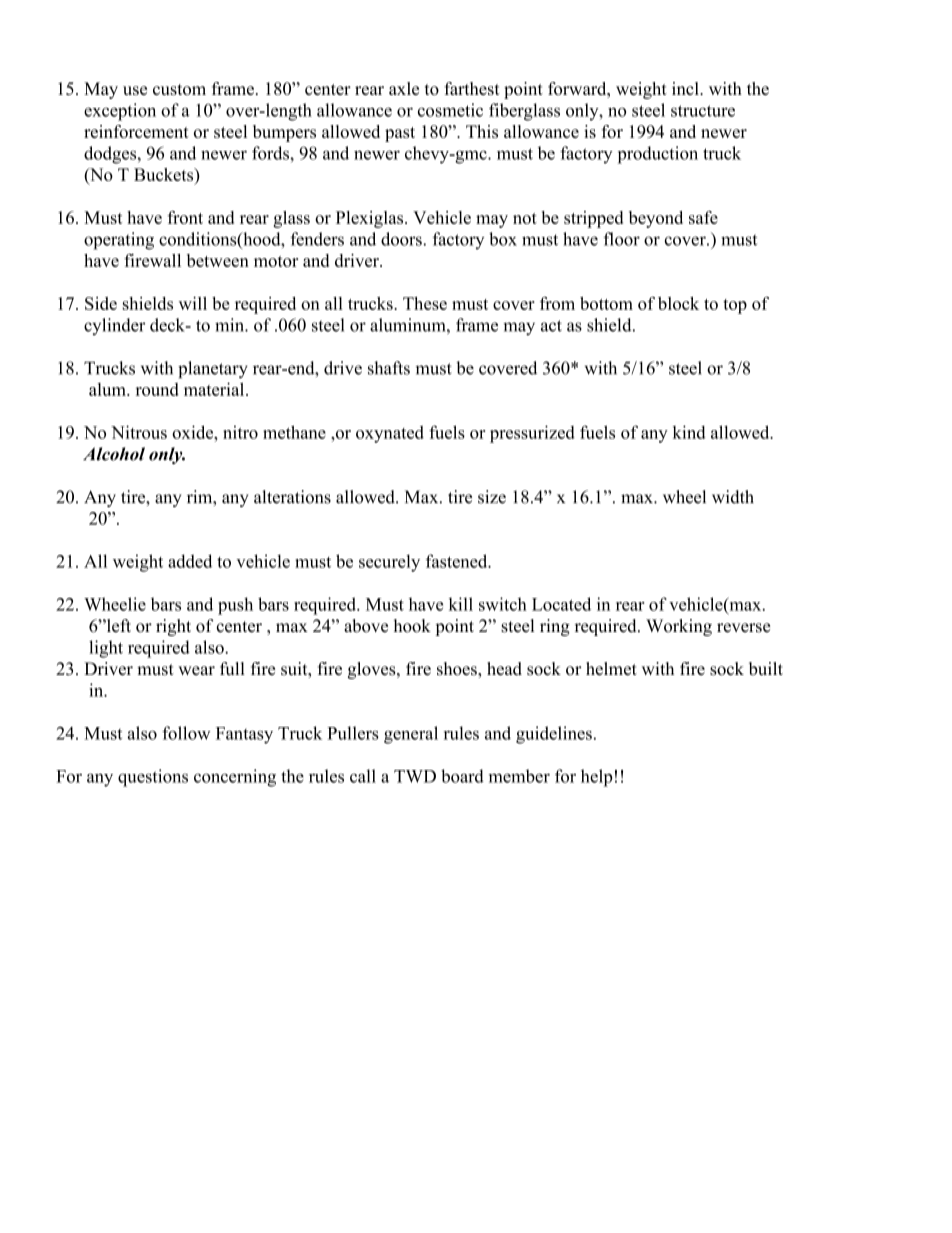 This document has width=952, height=1233. What do you see at coordinates (194, 432) in the document?
I see `oxide` at bounding box center [194, 432].
